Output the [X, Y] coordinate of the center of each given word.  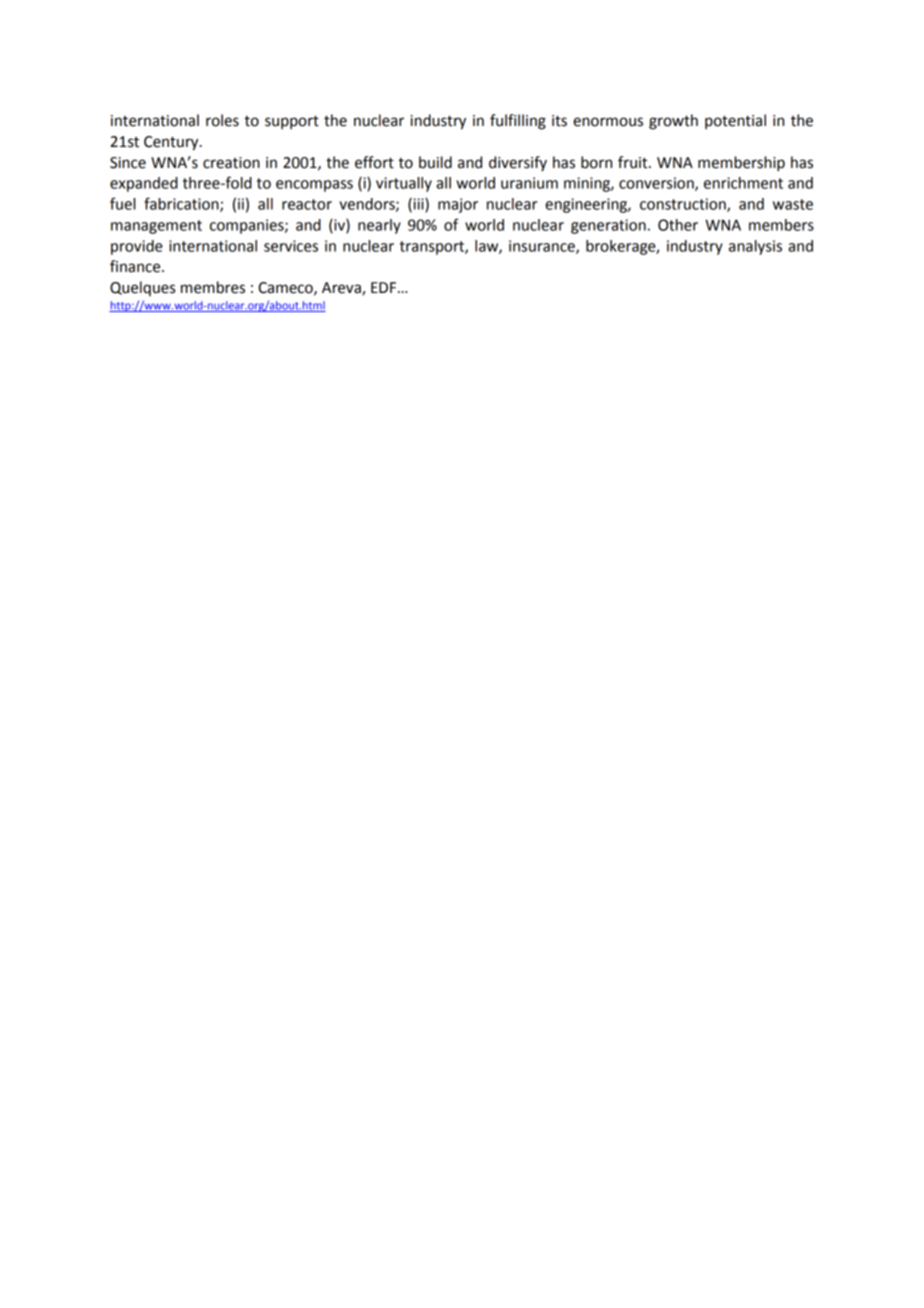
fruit [634, 162]
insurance [543, 247]
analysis [755, 247]
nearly [379, 226]
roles [222, 120]
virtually [404, 184]
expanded [144, 184]
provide [137, 247]
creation [231, 163]
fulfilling [518, 122]
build [435, 162]
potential [735, 121]
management [156, 227]
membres [213, 287]
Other [678, 225]
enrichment [743, 183]
